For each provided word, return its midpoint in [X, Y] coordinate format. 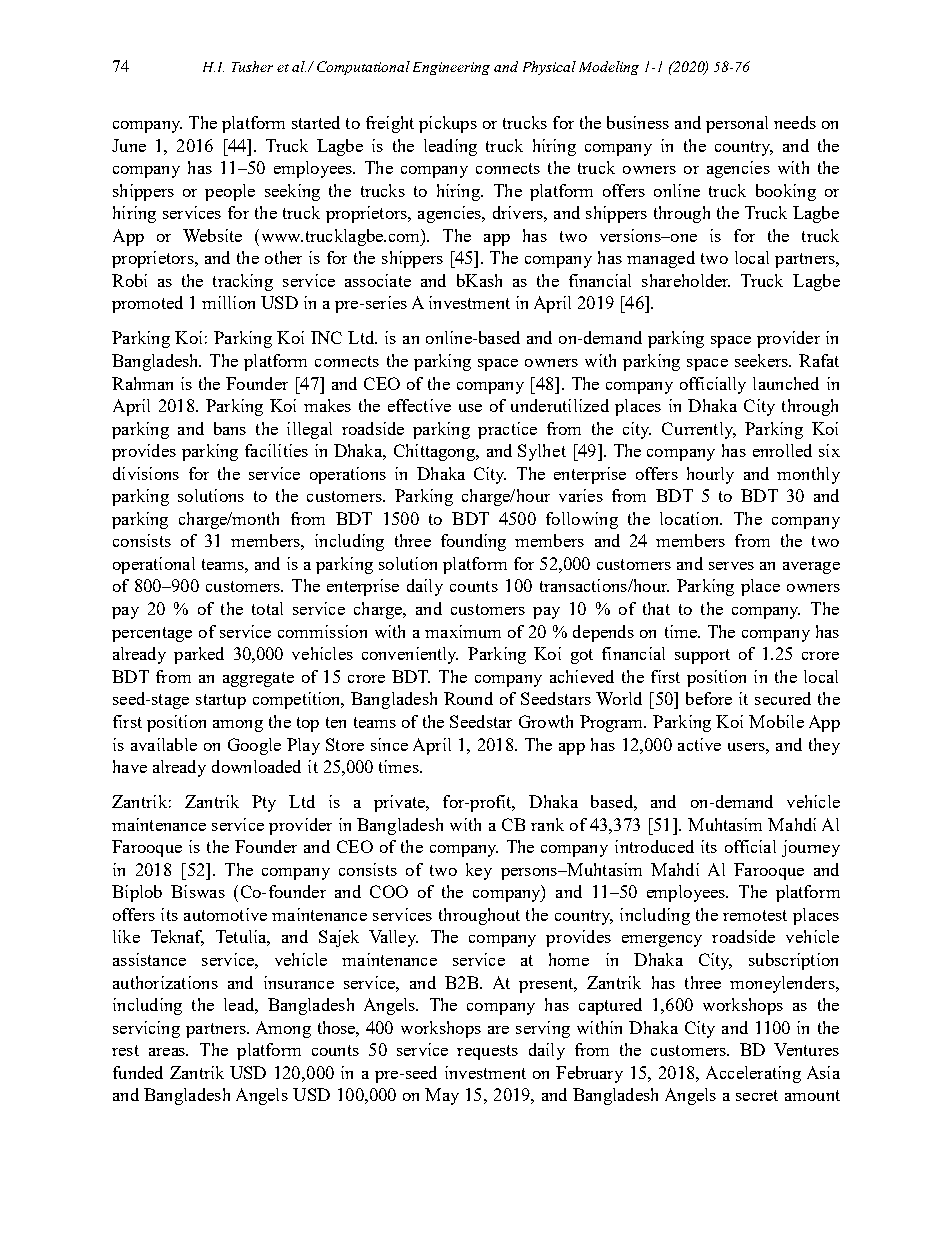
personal [737, 124]
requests [487, 1052]
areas [168, 1052]
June [129, 145]
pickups [448, 124]
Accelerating [753, 1074]
